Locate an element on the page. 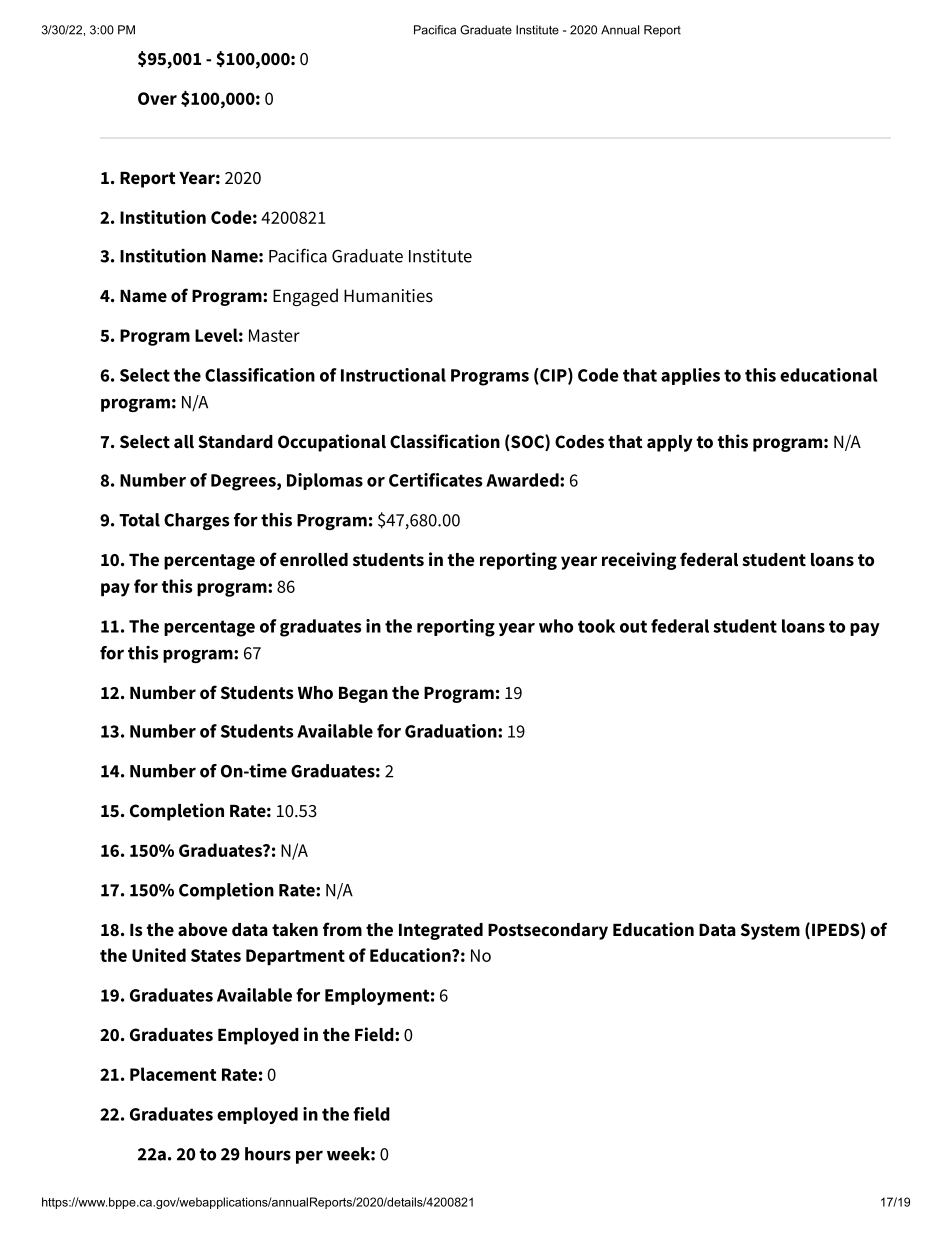 This image has height=1233, width=952. Humanities is located at coordinates (388, 296).
